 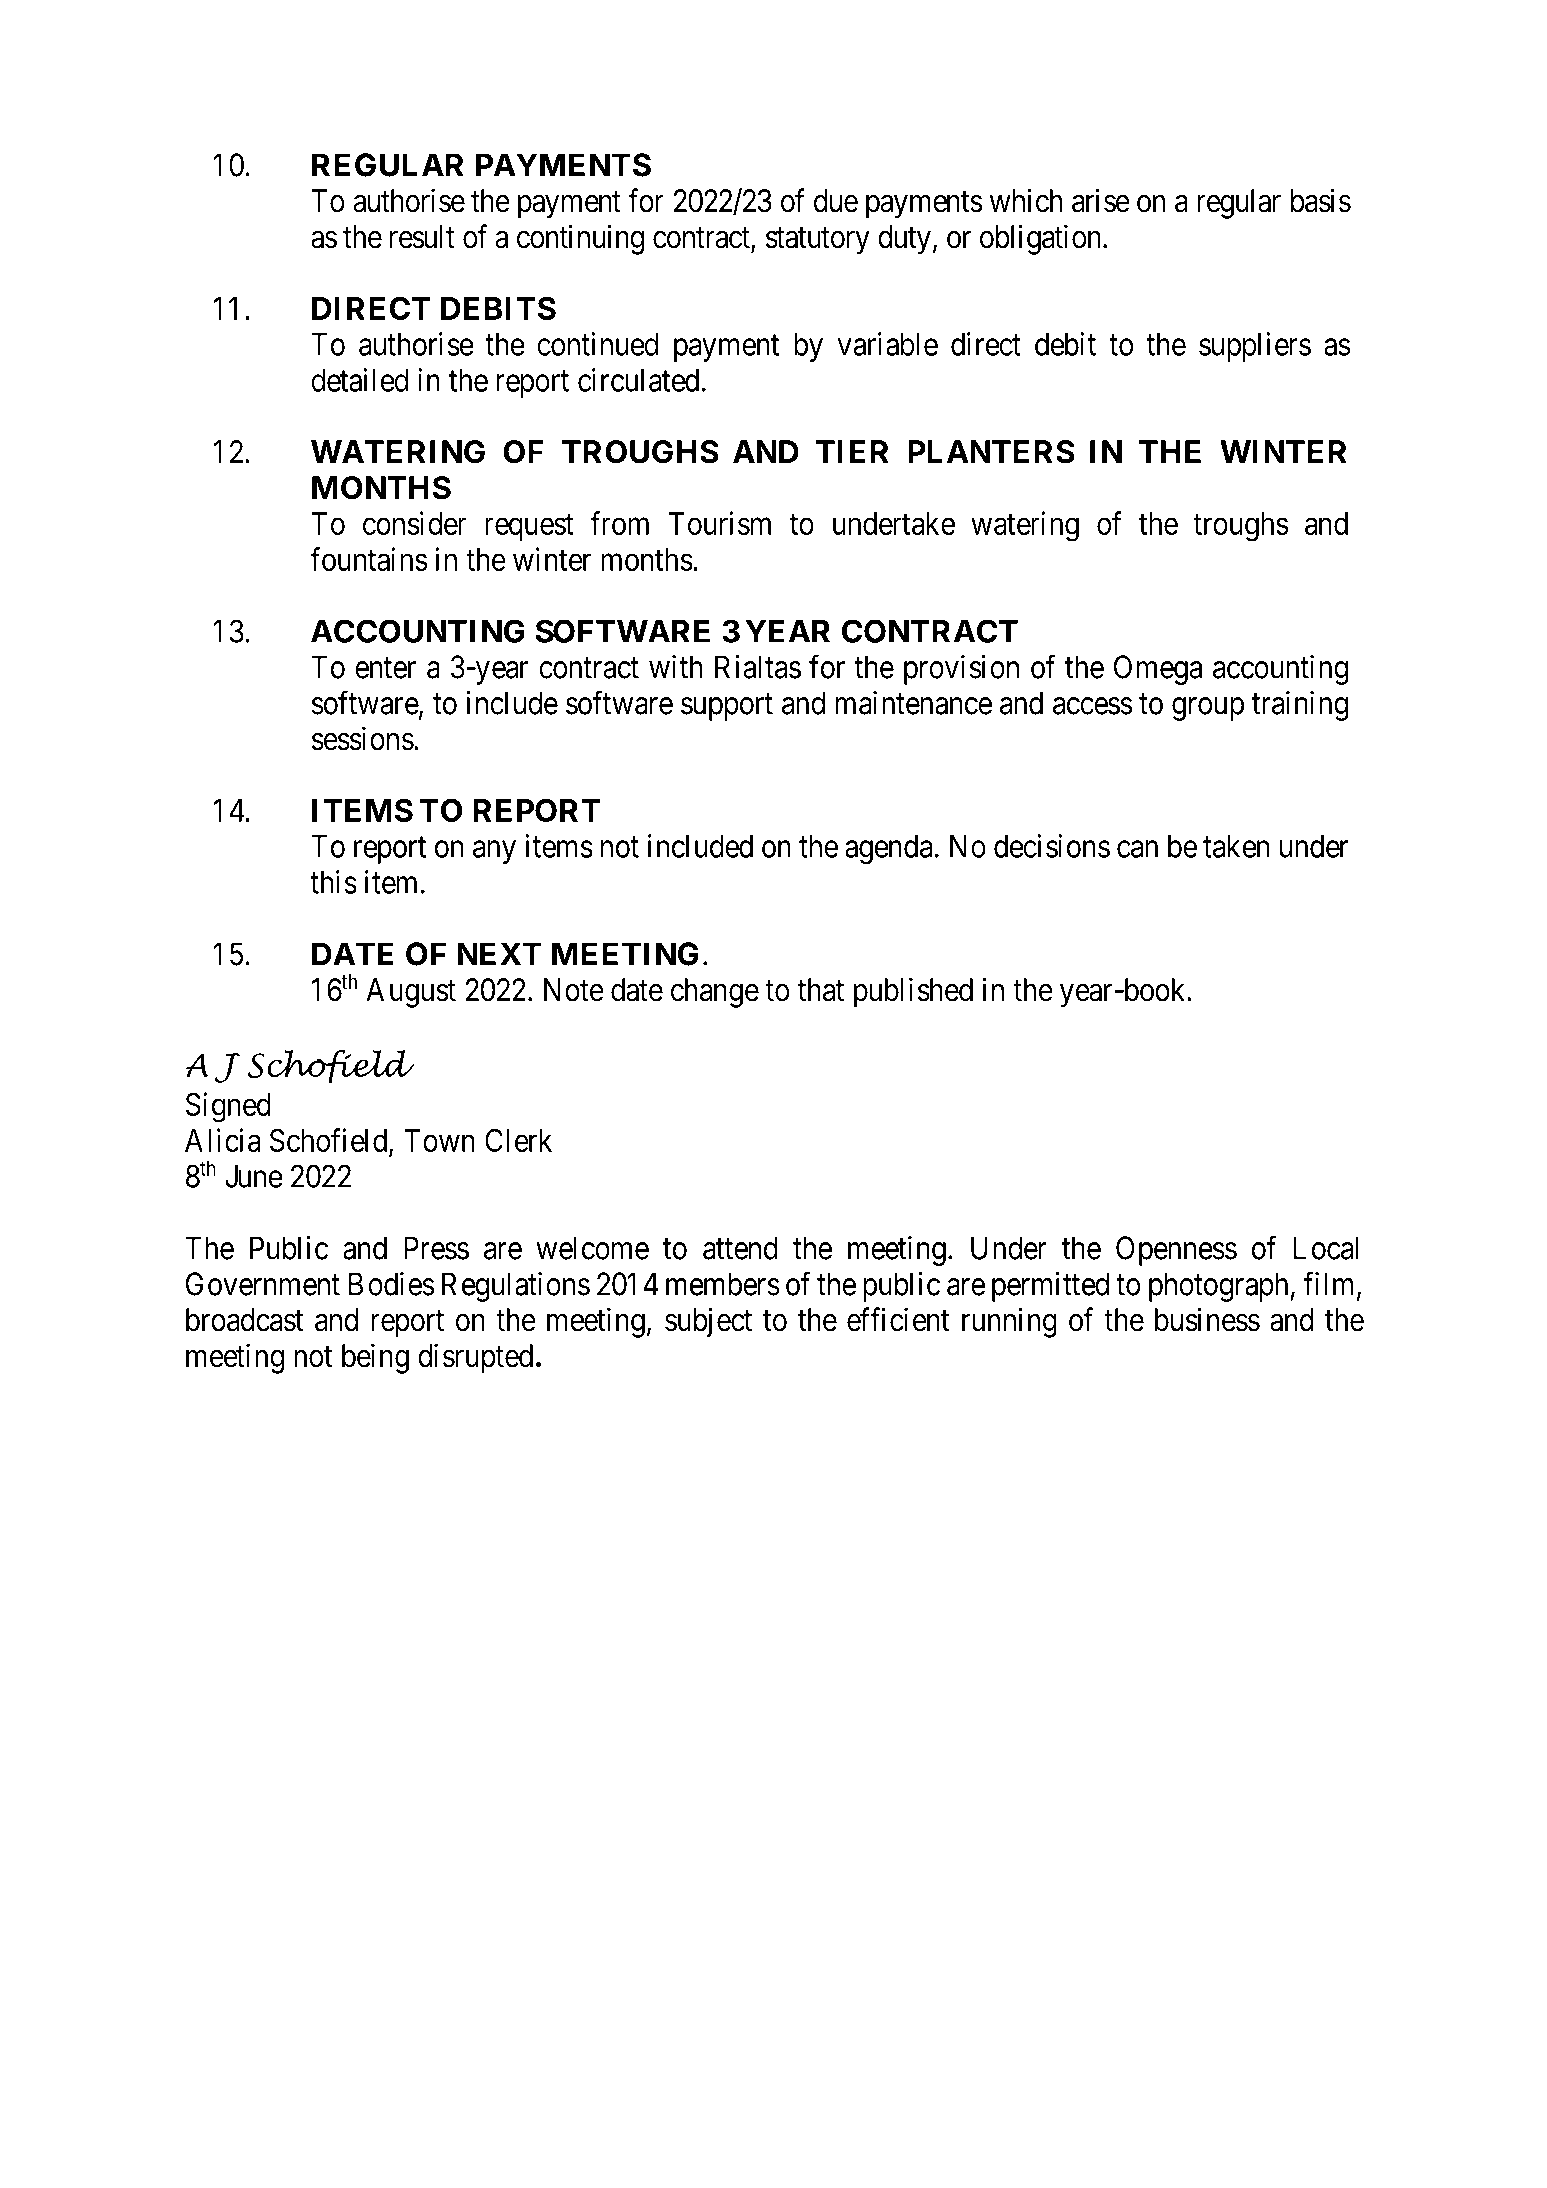 What do you see at coordinates (385, 668) in the page?
I see `enter` at bounding box center [385, 668].
